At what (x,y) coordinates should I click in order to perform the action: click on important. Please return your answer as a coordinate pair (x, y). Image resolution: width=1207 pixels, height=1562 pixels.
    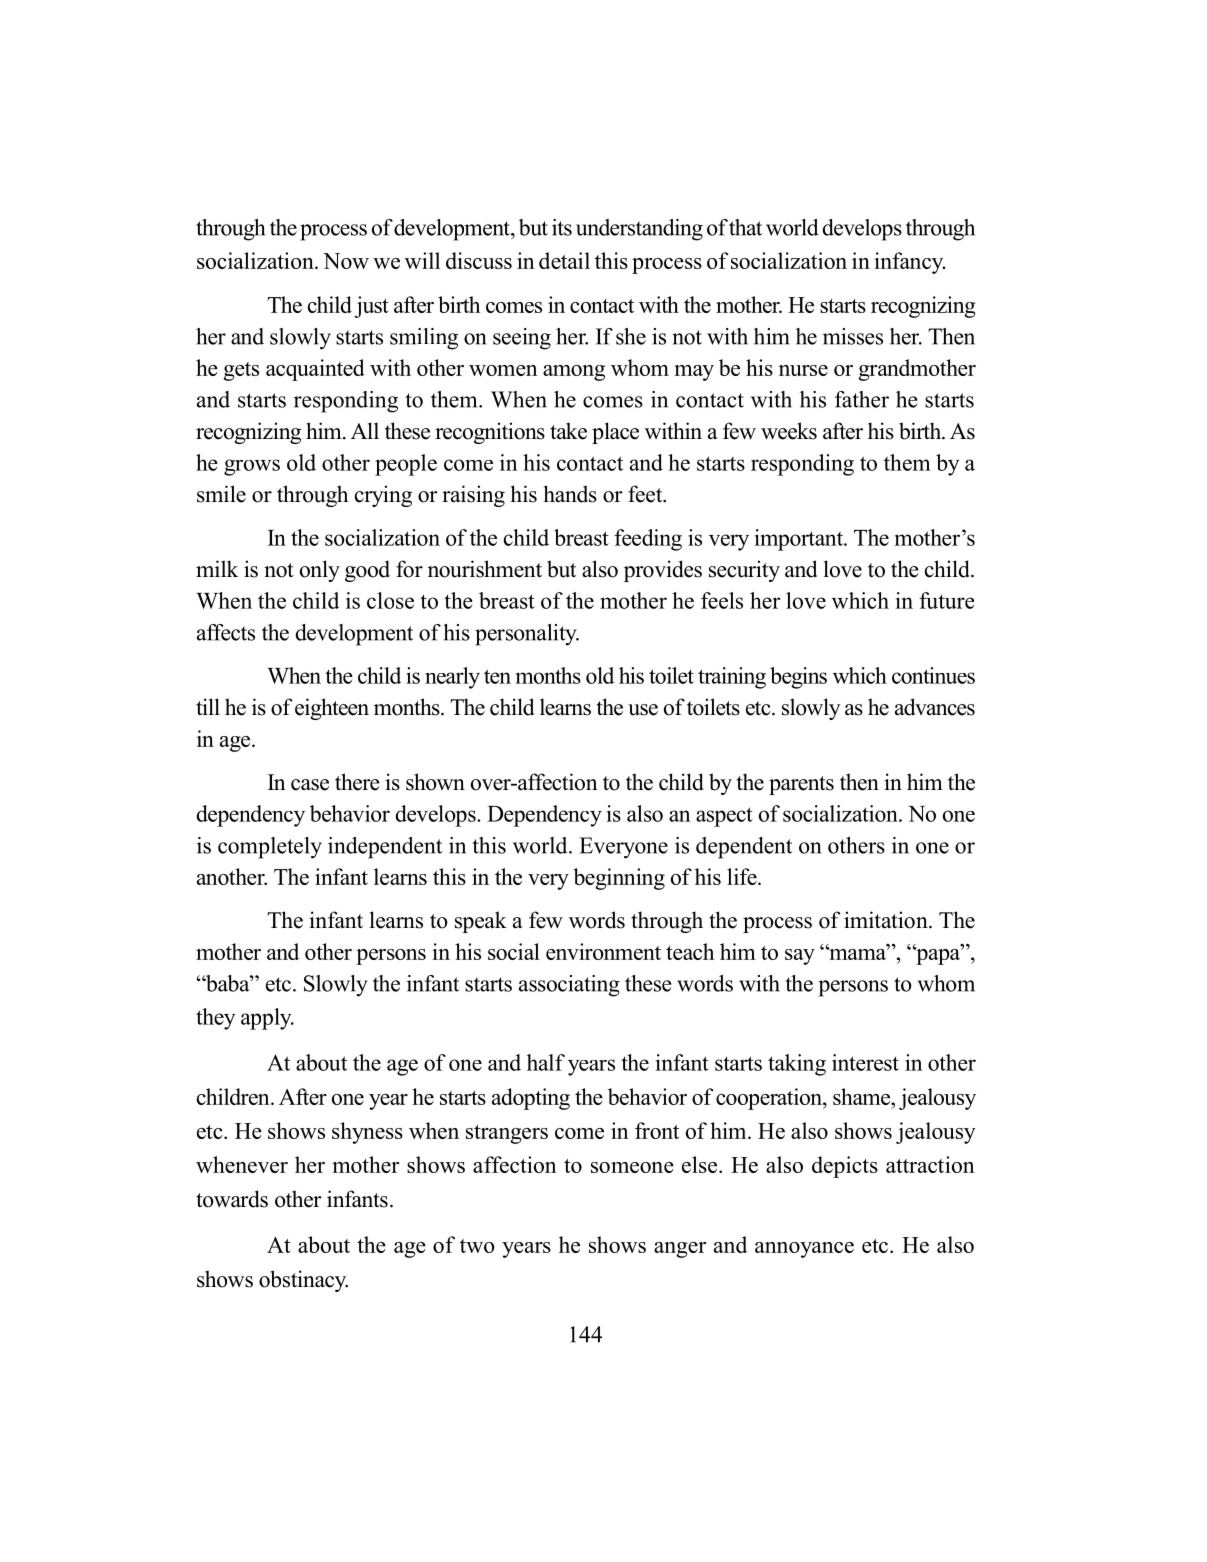
    Looking at the image, I should click on (800, 540).
